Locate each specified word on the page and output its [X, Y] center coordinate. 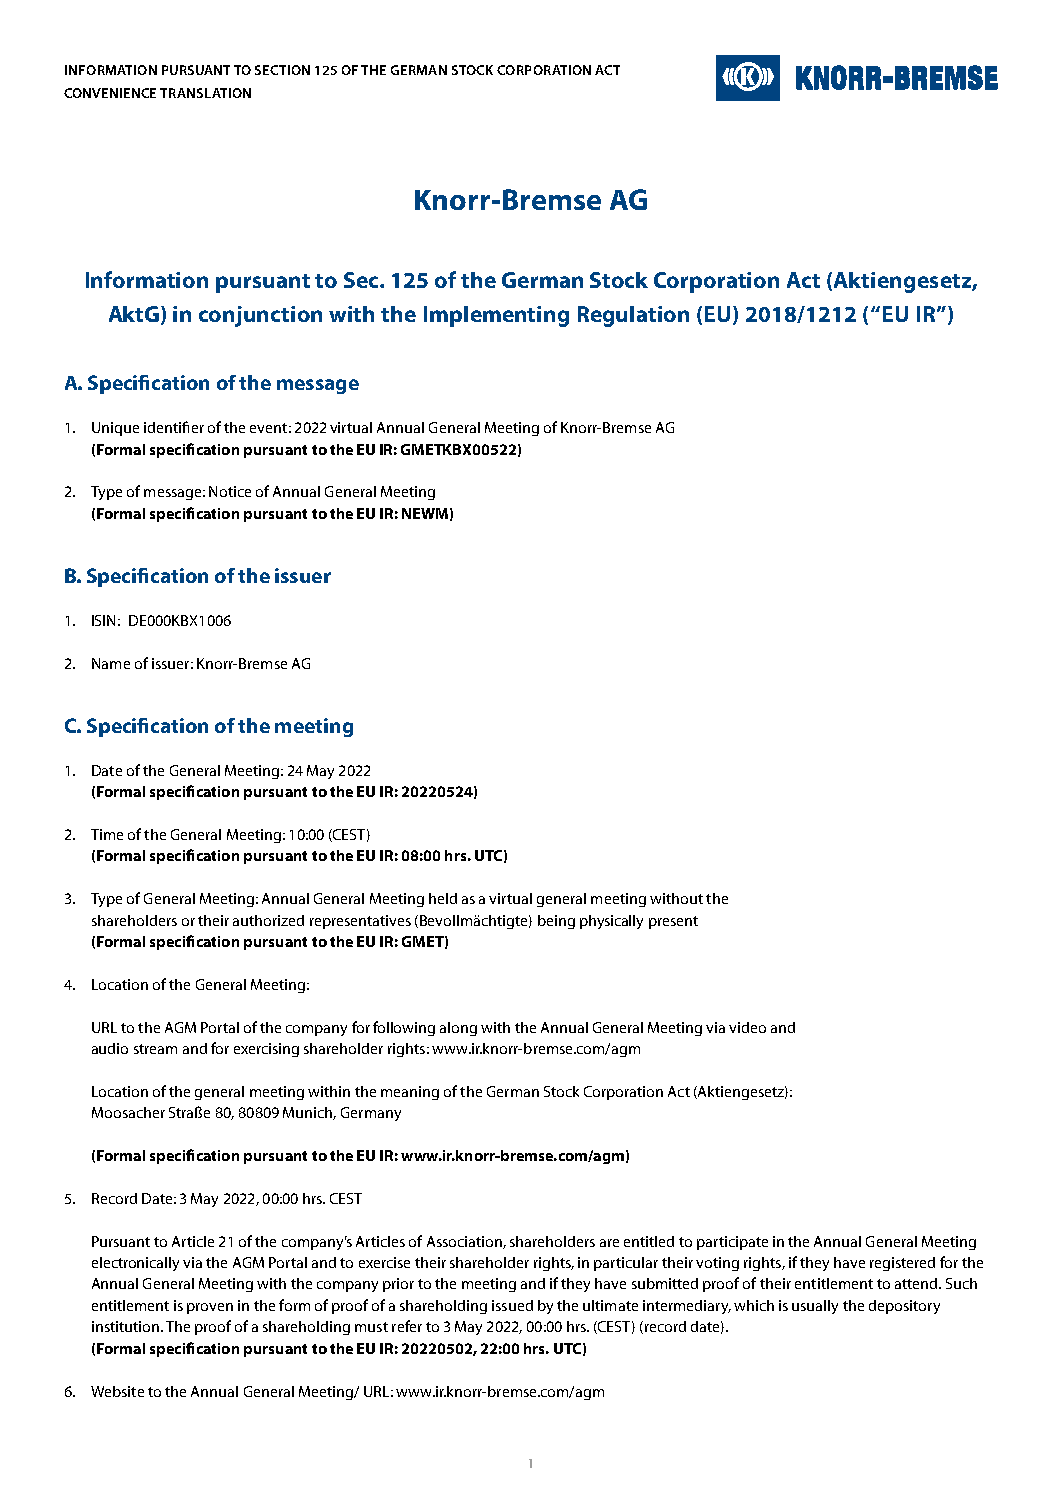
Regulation [633, 316]
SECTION [282, 70]
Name [111, 663]
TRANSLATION [205, 93]
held [443, 898]
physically [611, 922]
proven [210, 1308]
